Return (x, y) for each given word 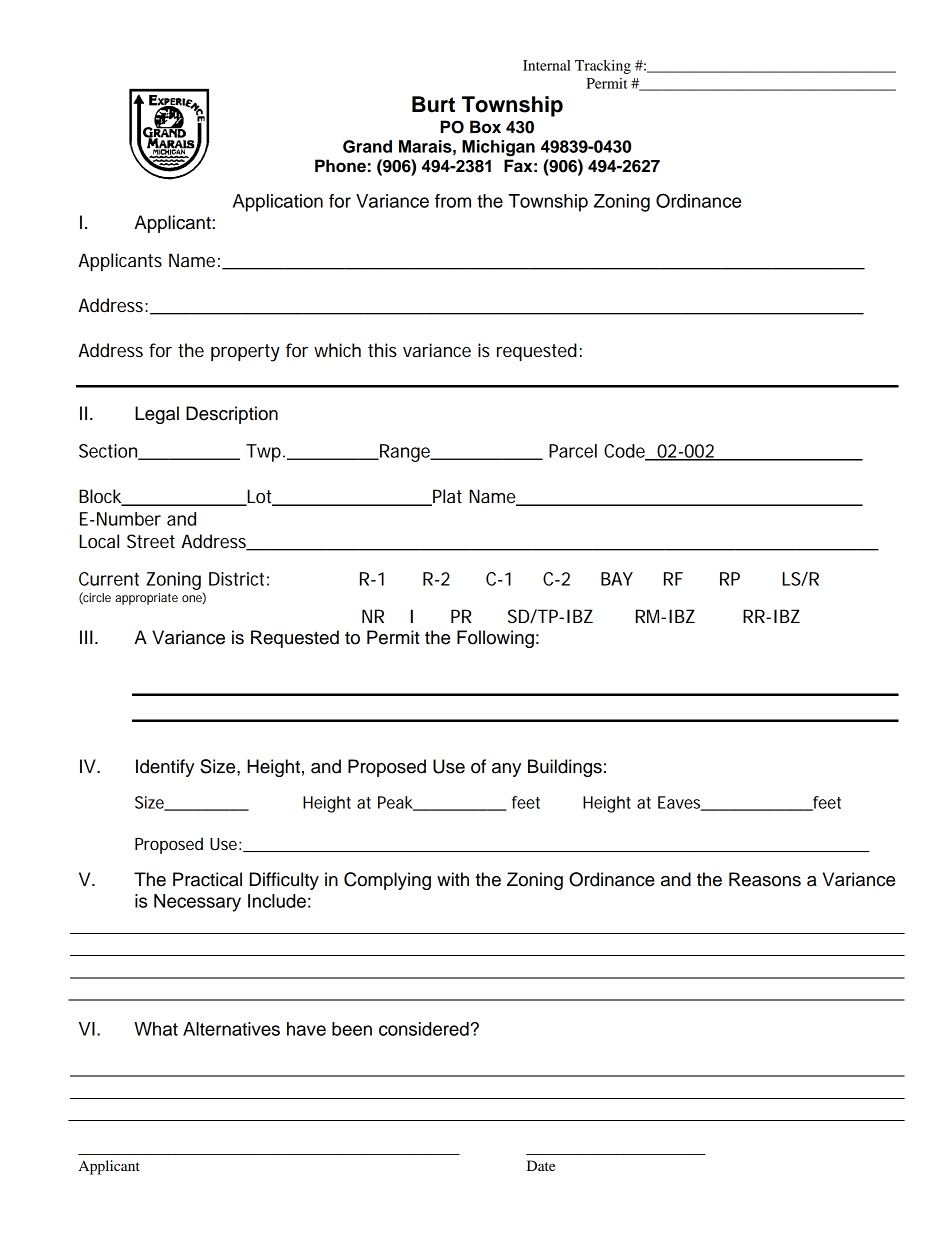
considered (425, 1029)
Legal (157, 415)
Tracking (603, 67)
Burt (433, 104)
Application (278, 203)
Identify (165, 768)
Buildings (565, 768)
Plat (446, 497)
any (506, 770)
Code (626, 452)
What (156, 1029)
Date (541, 1165)
